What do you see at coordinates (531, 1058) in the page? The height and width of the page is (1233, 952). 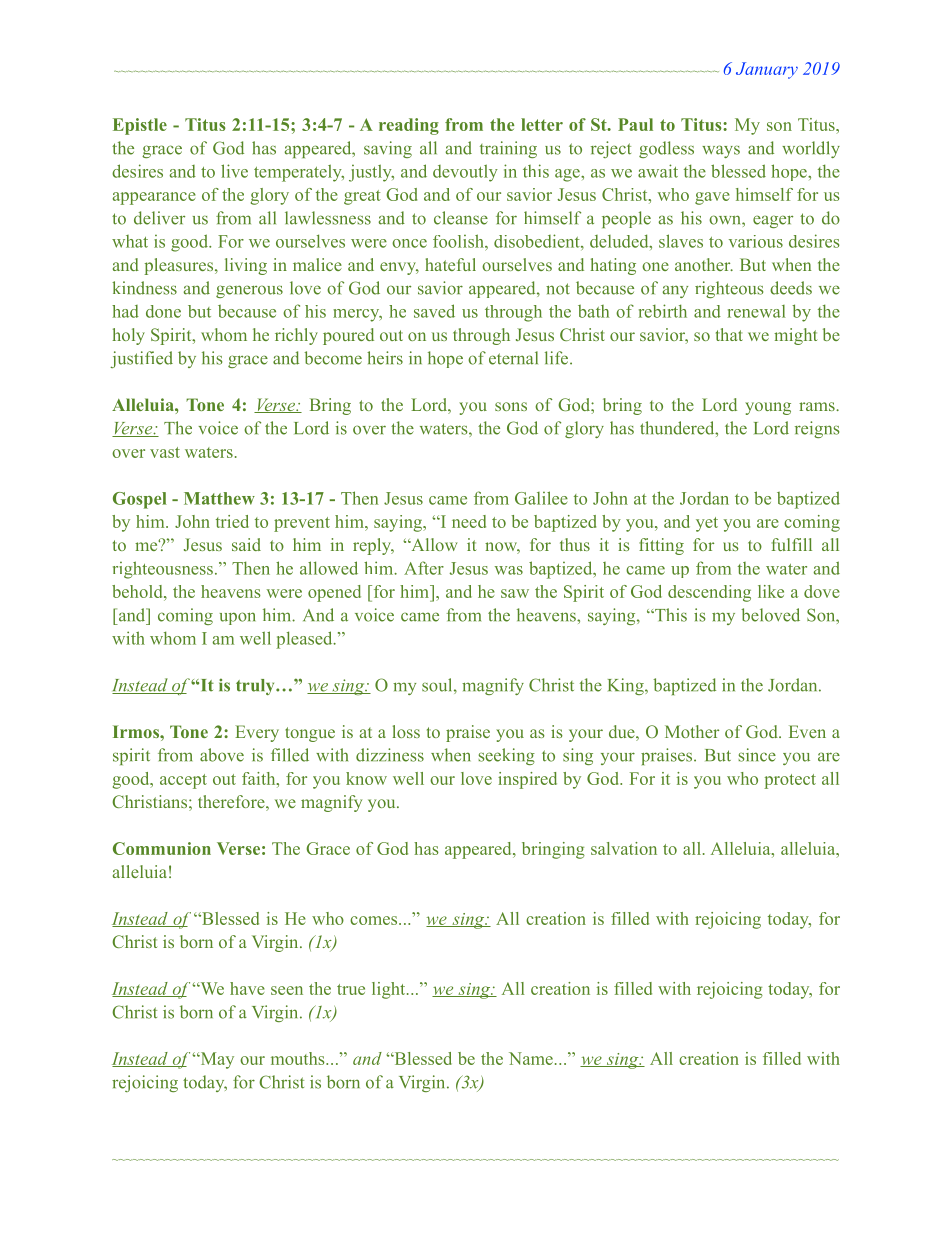 I see `Name` at bounding box center [531, 1058].
